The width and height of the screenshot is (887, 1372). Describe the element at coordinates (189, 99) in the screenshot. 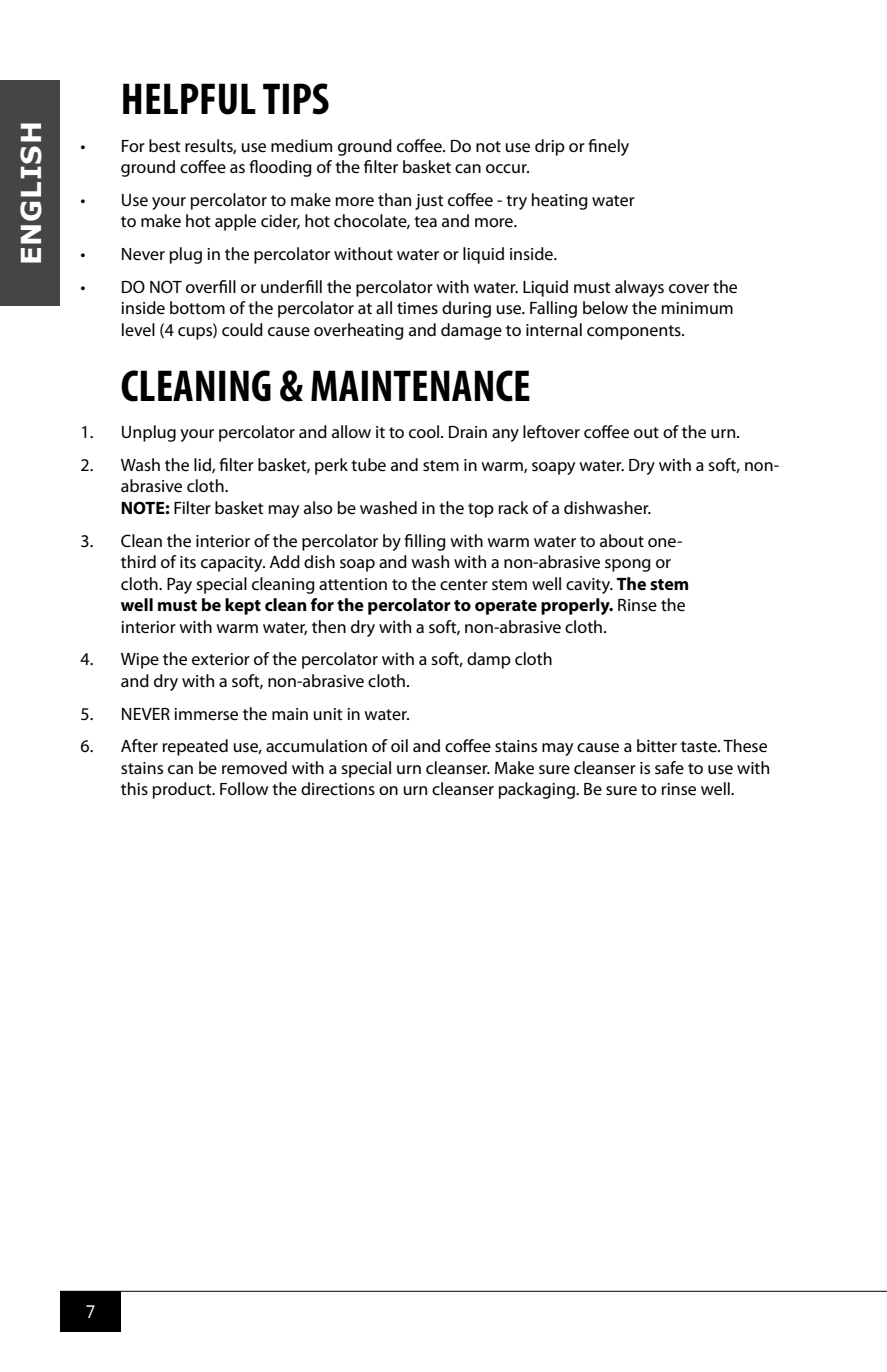

I see `HELPFUL` at that location.
